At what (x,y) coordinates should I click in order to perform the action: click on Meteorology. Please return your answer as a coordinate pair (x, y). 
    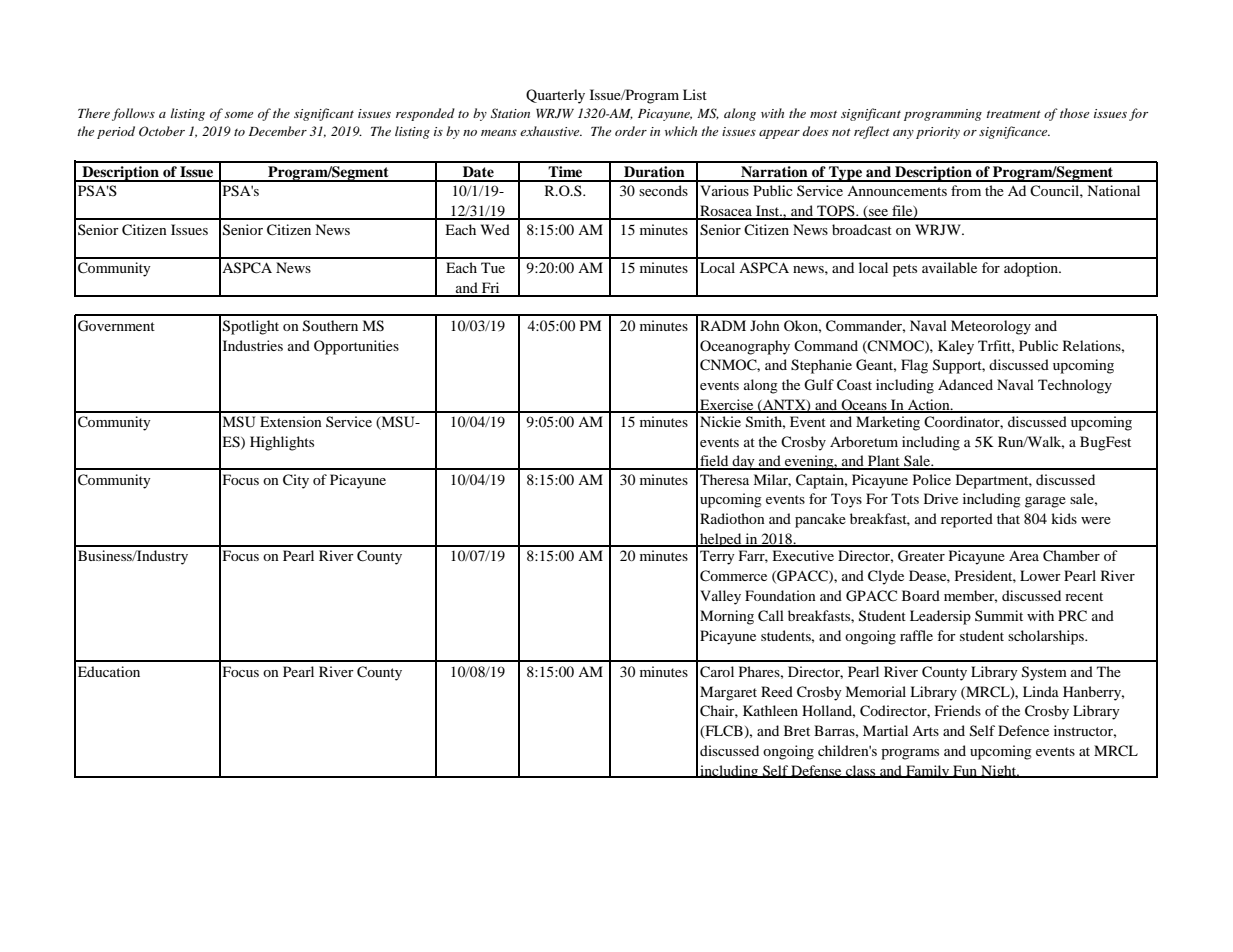
    Looking at the image, I should click on (991, 327).
